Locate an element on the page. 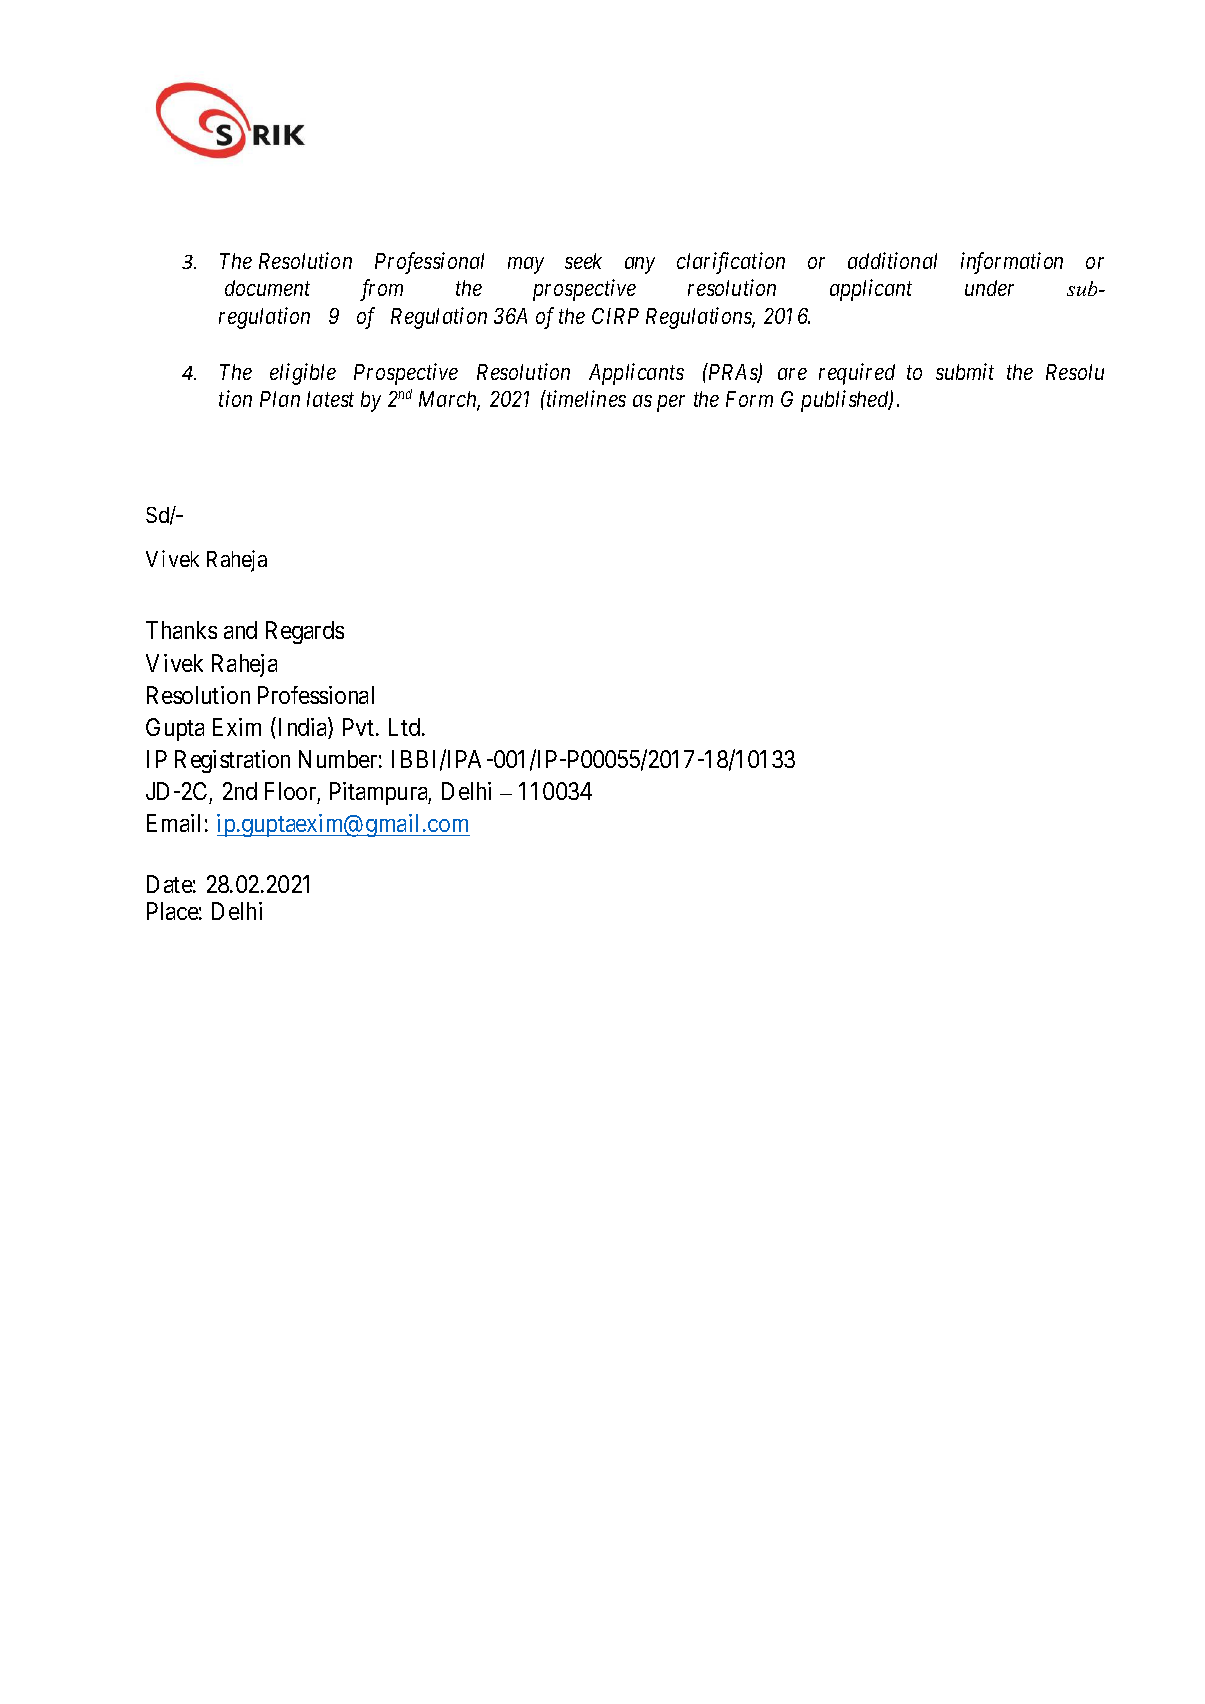 This image has height=1704, width=1205. timelines is located at coordinates (585, 398).
